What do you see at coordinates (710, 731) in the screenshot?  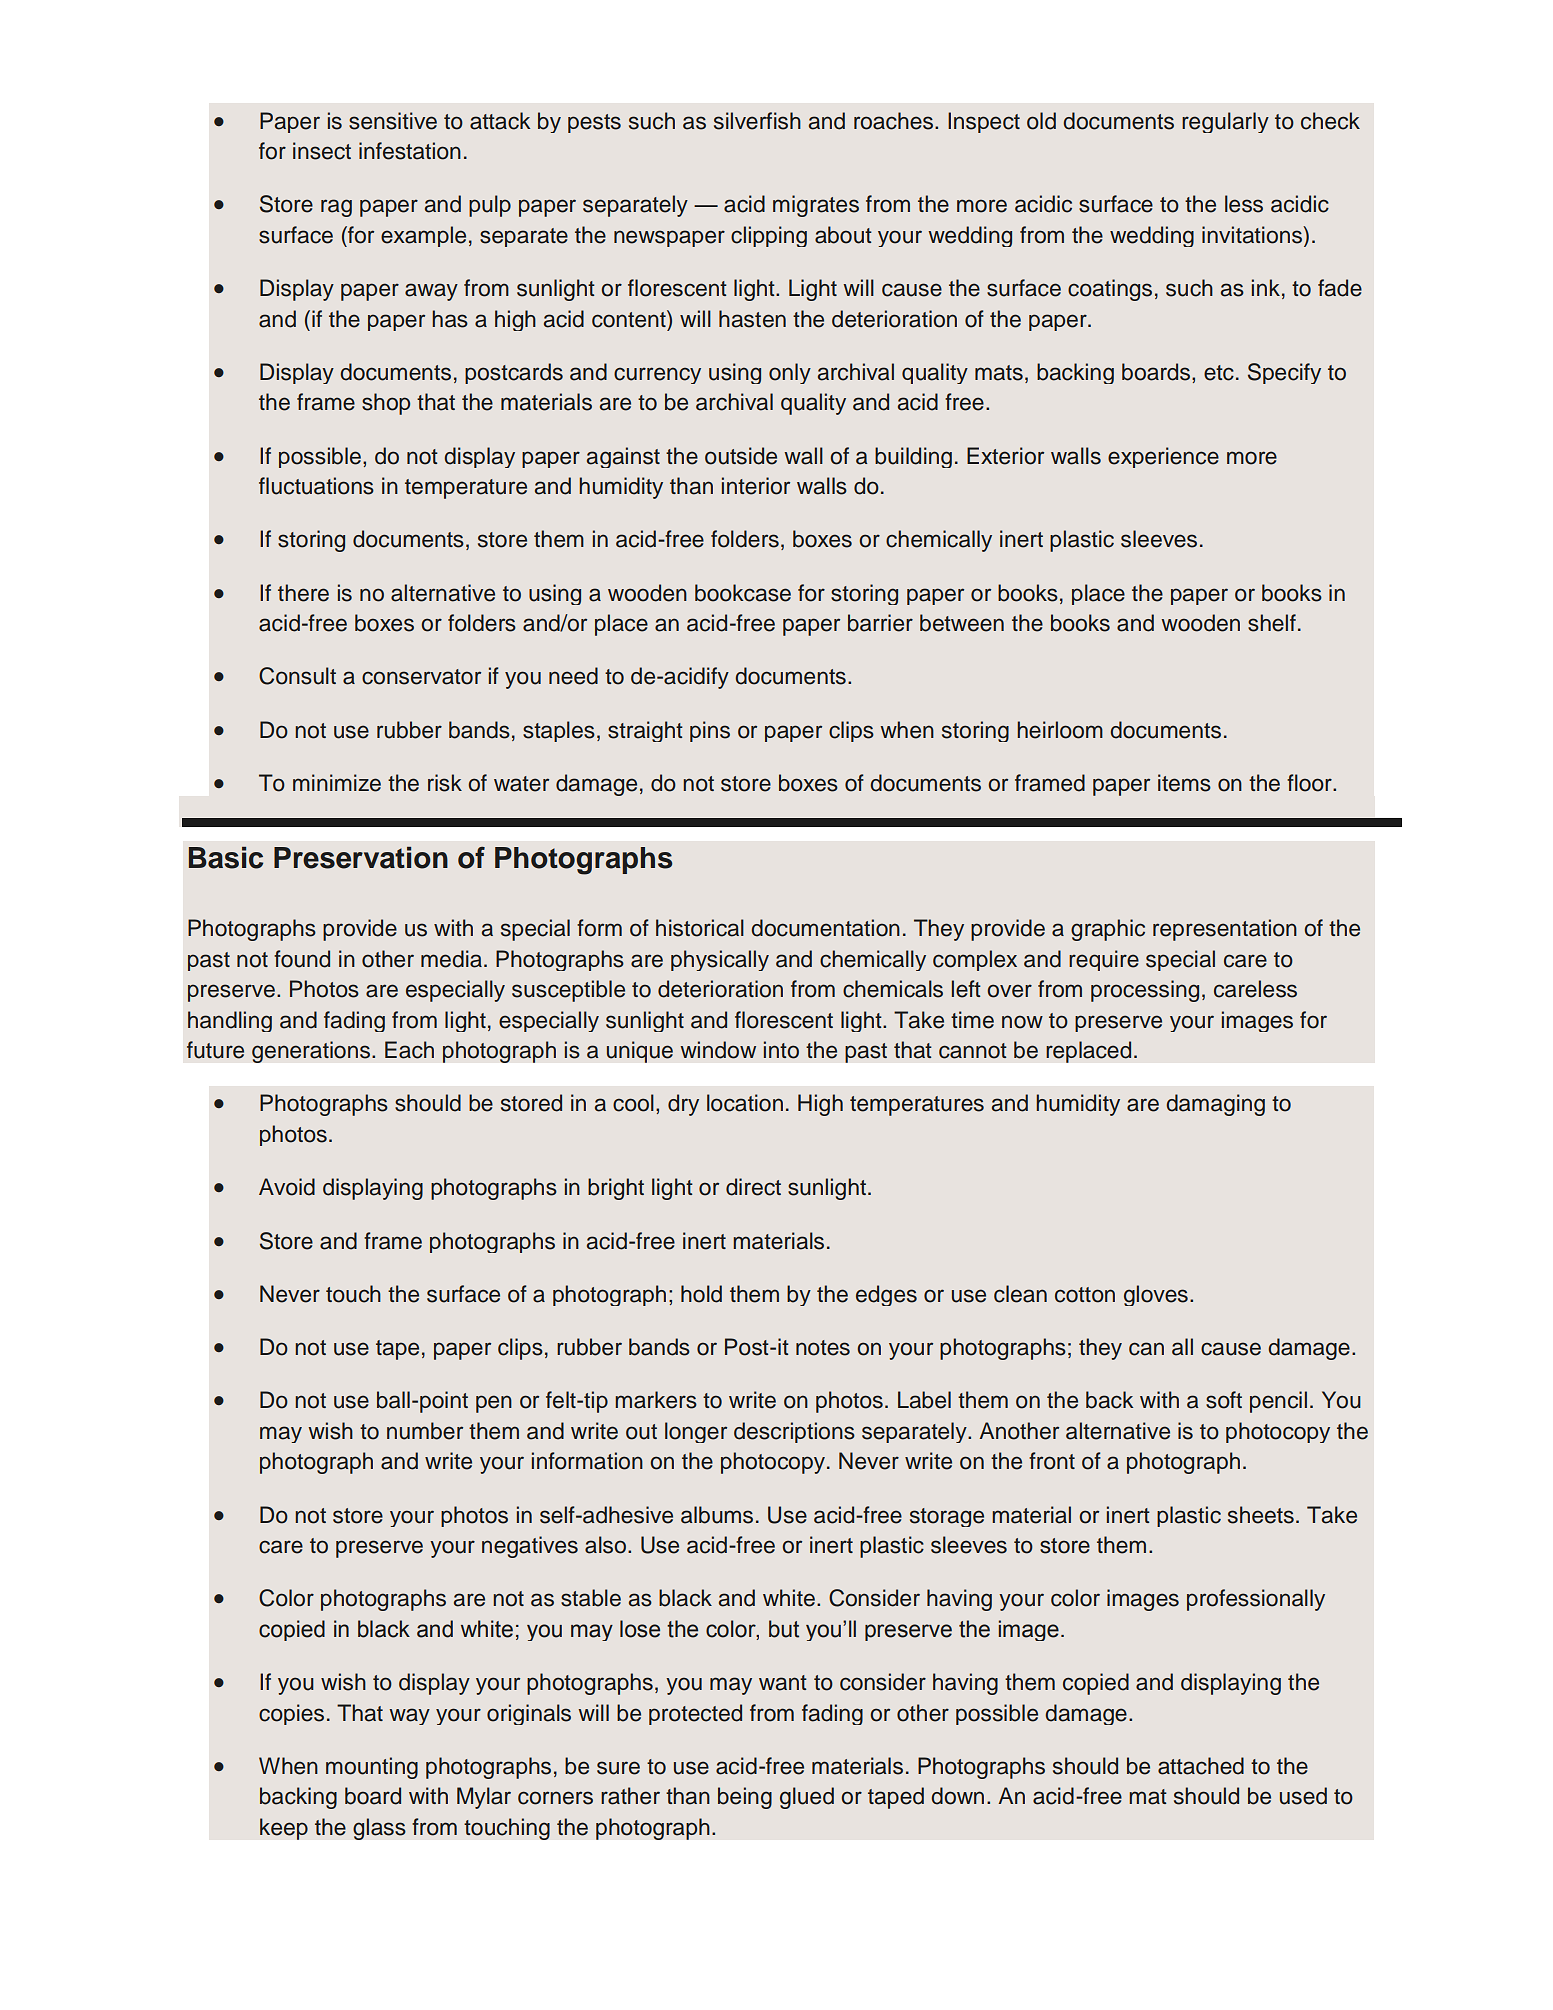 I see `pins` at bounding box center [710, 731].
